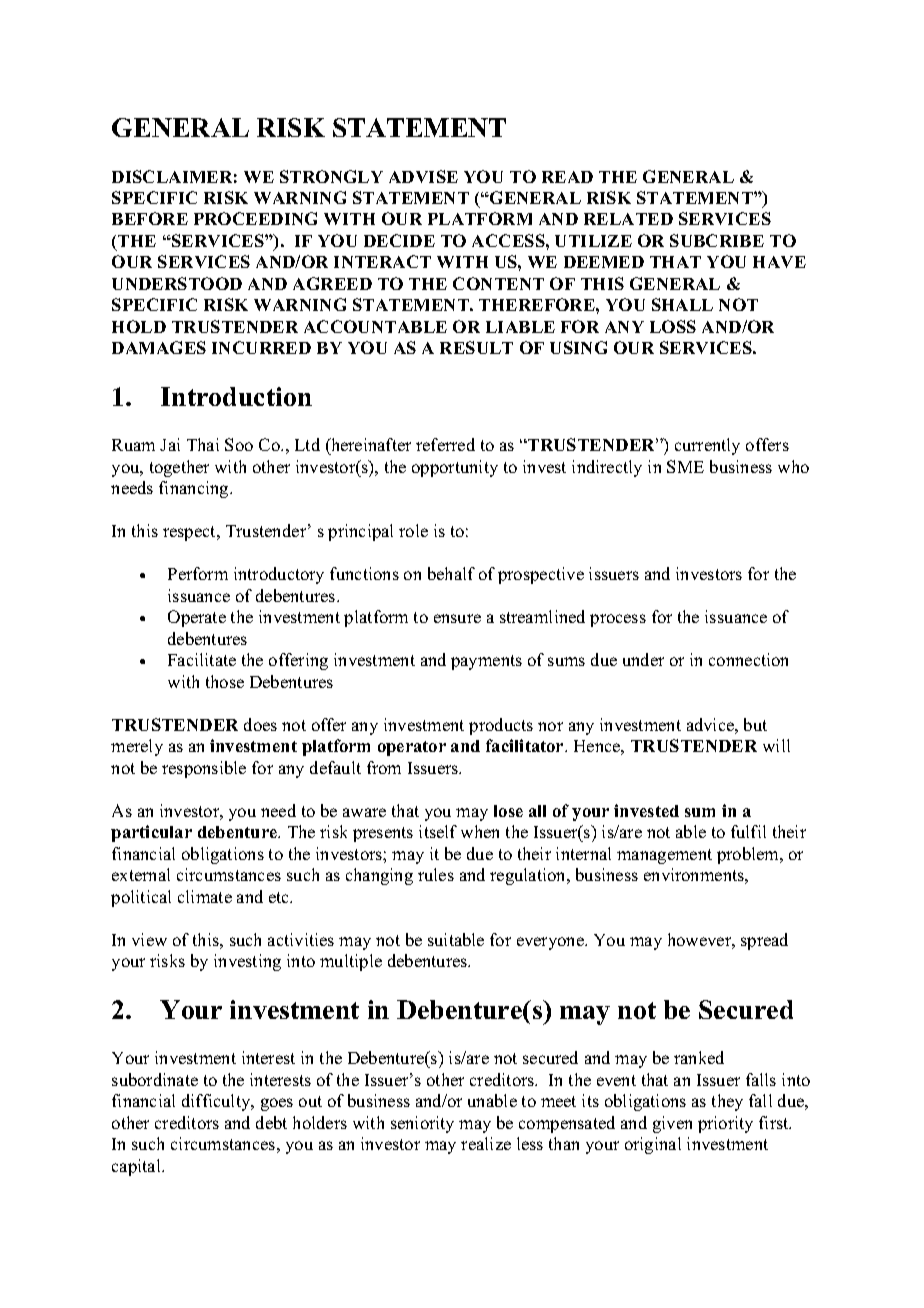 The image size is (924, 1308). Describe the element at coordinates (423, 176) in the document. I see `ADVISE` at that location.
